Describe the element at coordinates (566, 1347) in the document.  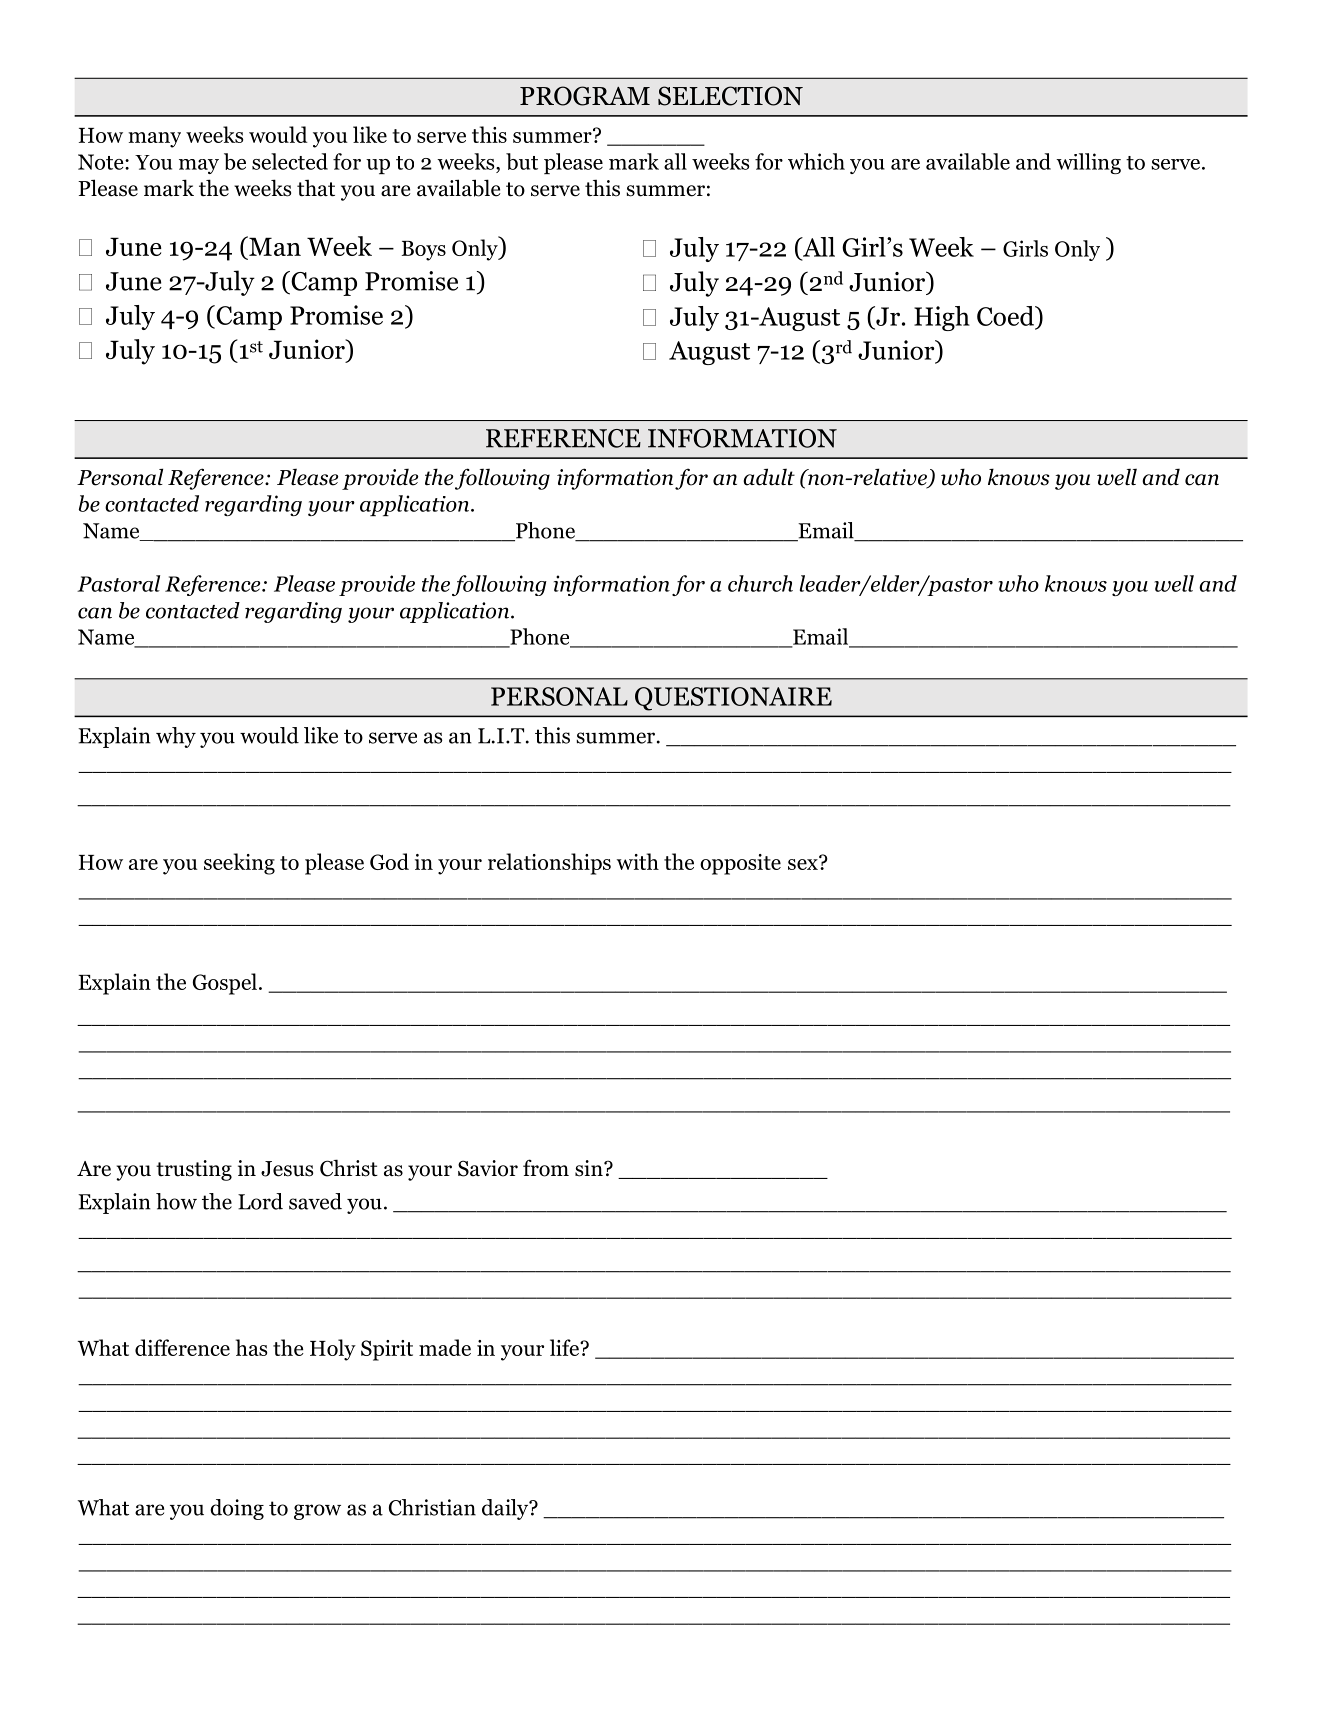
I see `life` at that location.
